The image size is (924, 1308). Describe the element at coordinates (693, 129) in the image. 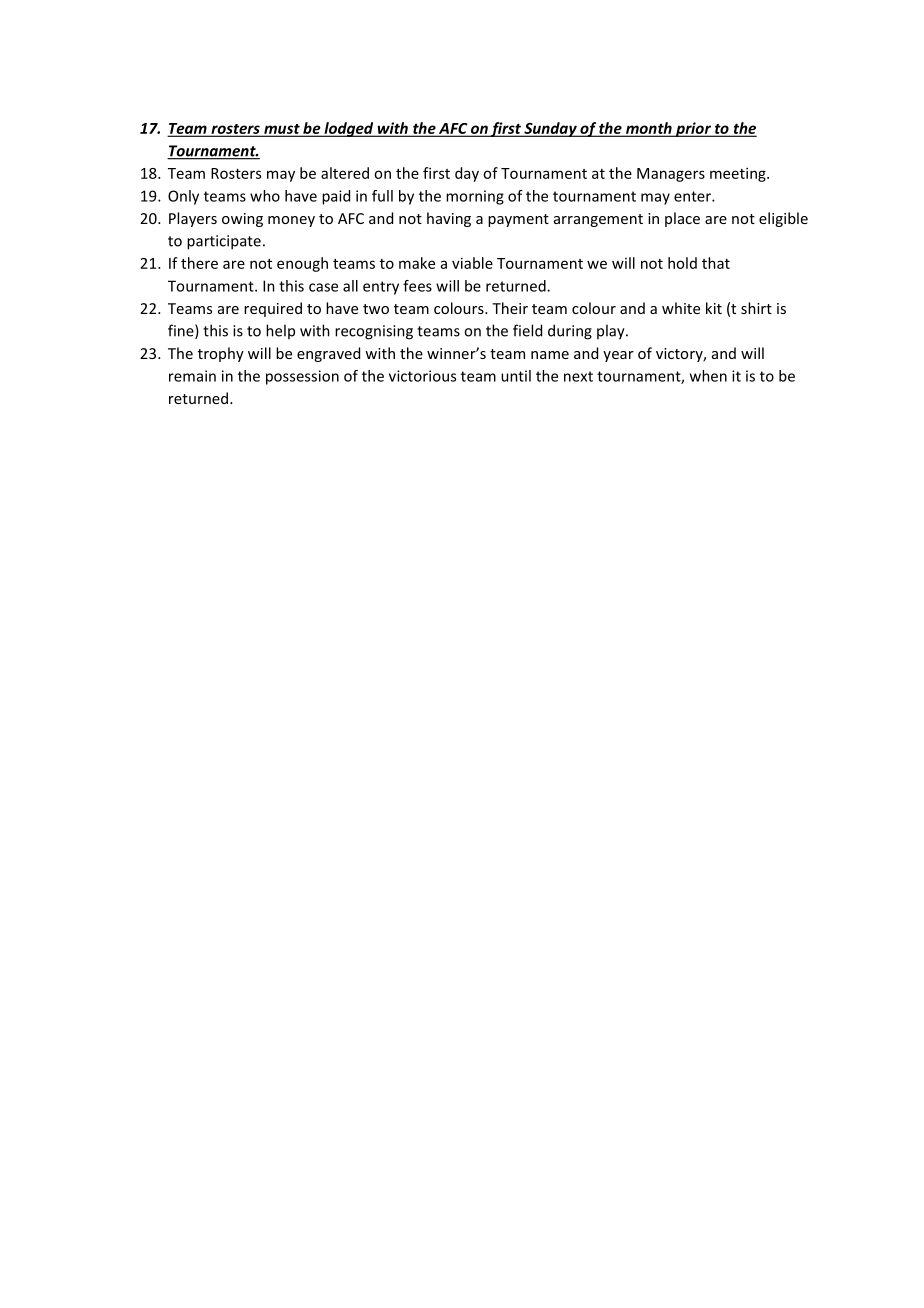

I see `prior` at that location.
